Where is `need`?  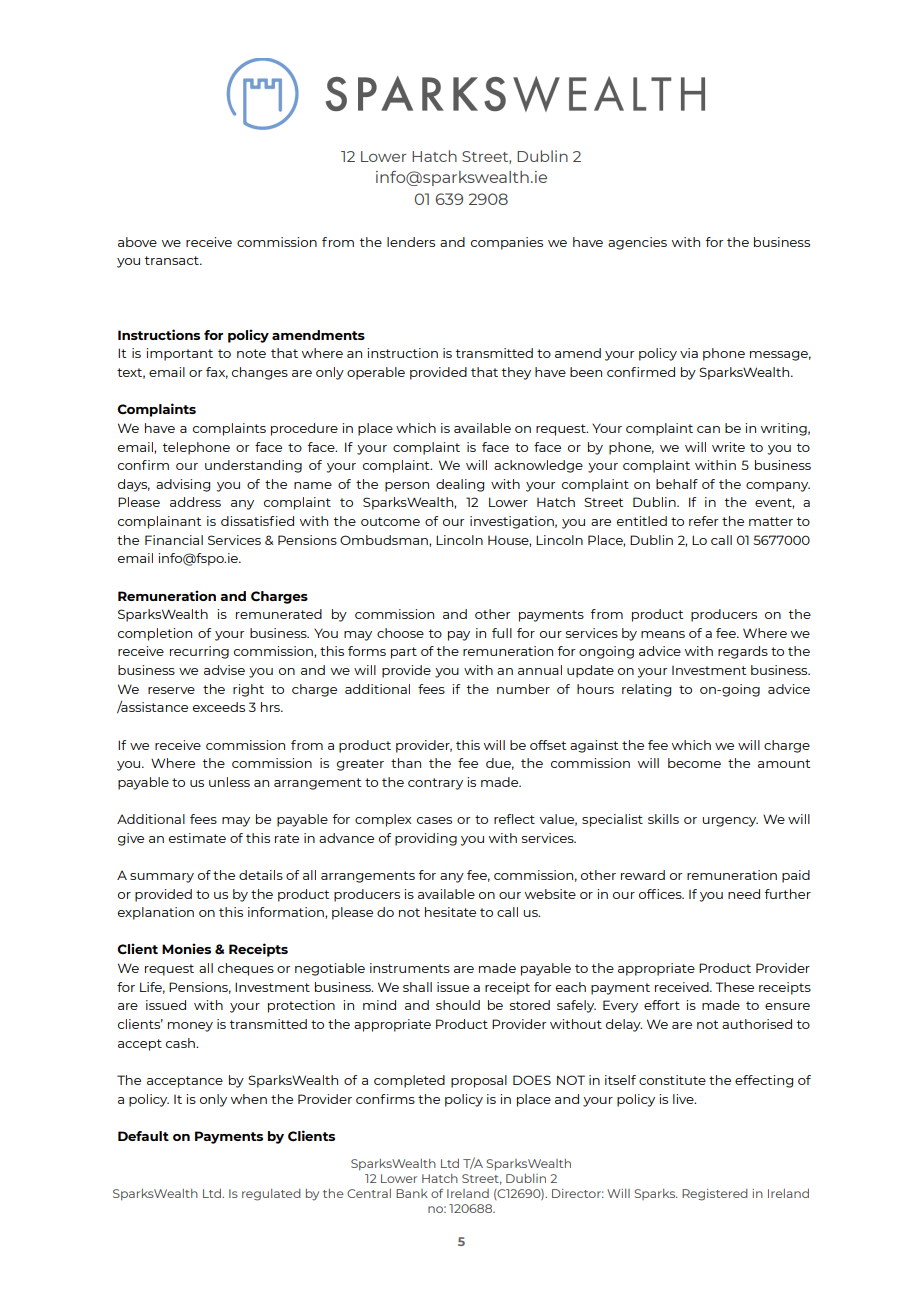
need is located at coordinates (744, 894).
